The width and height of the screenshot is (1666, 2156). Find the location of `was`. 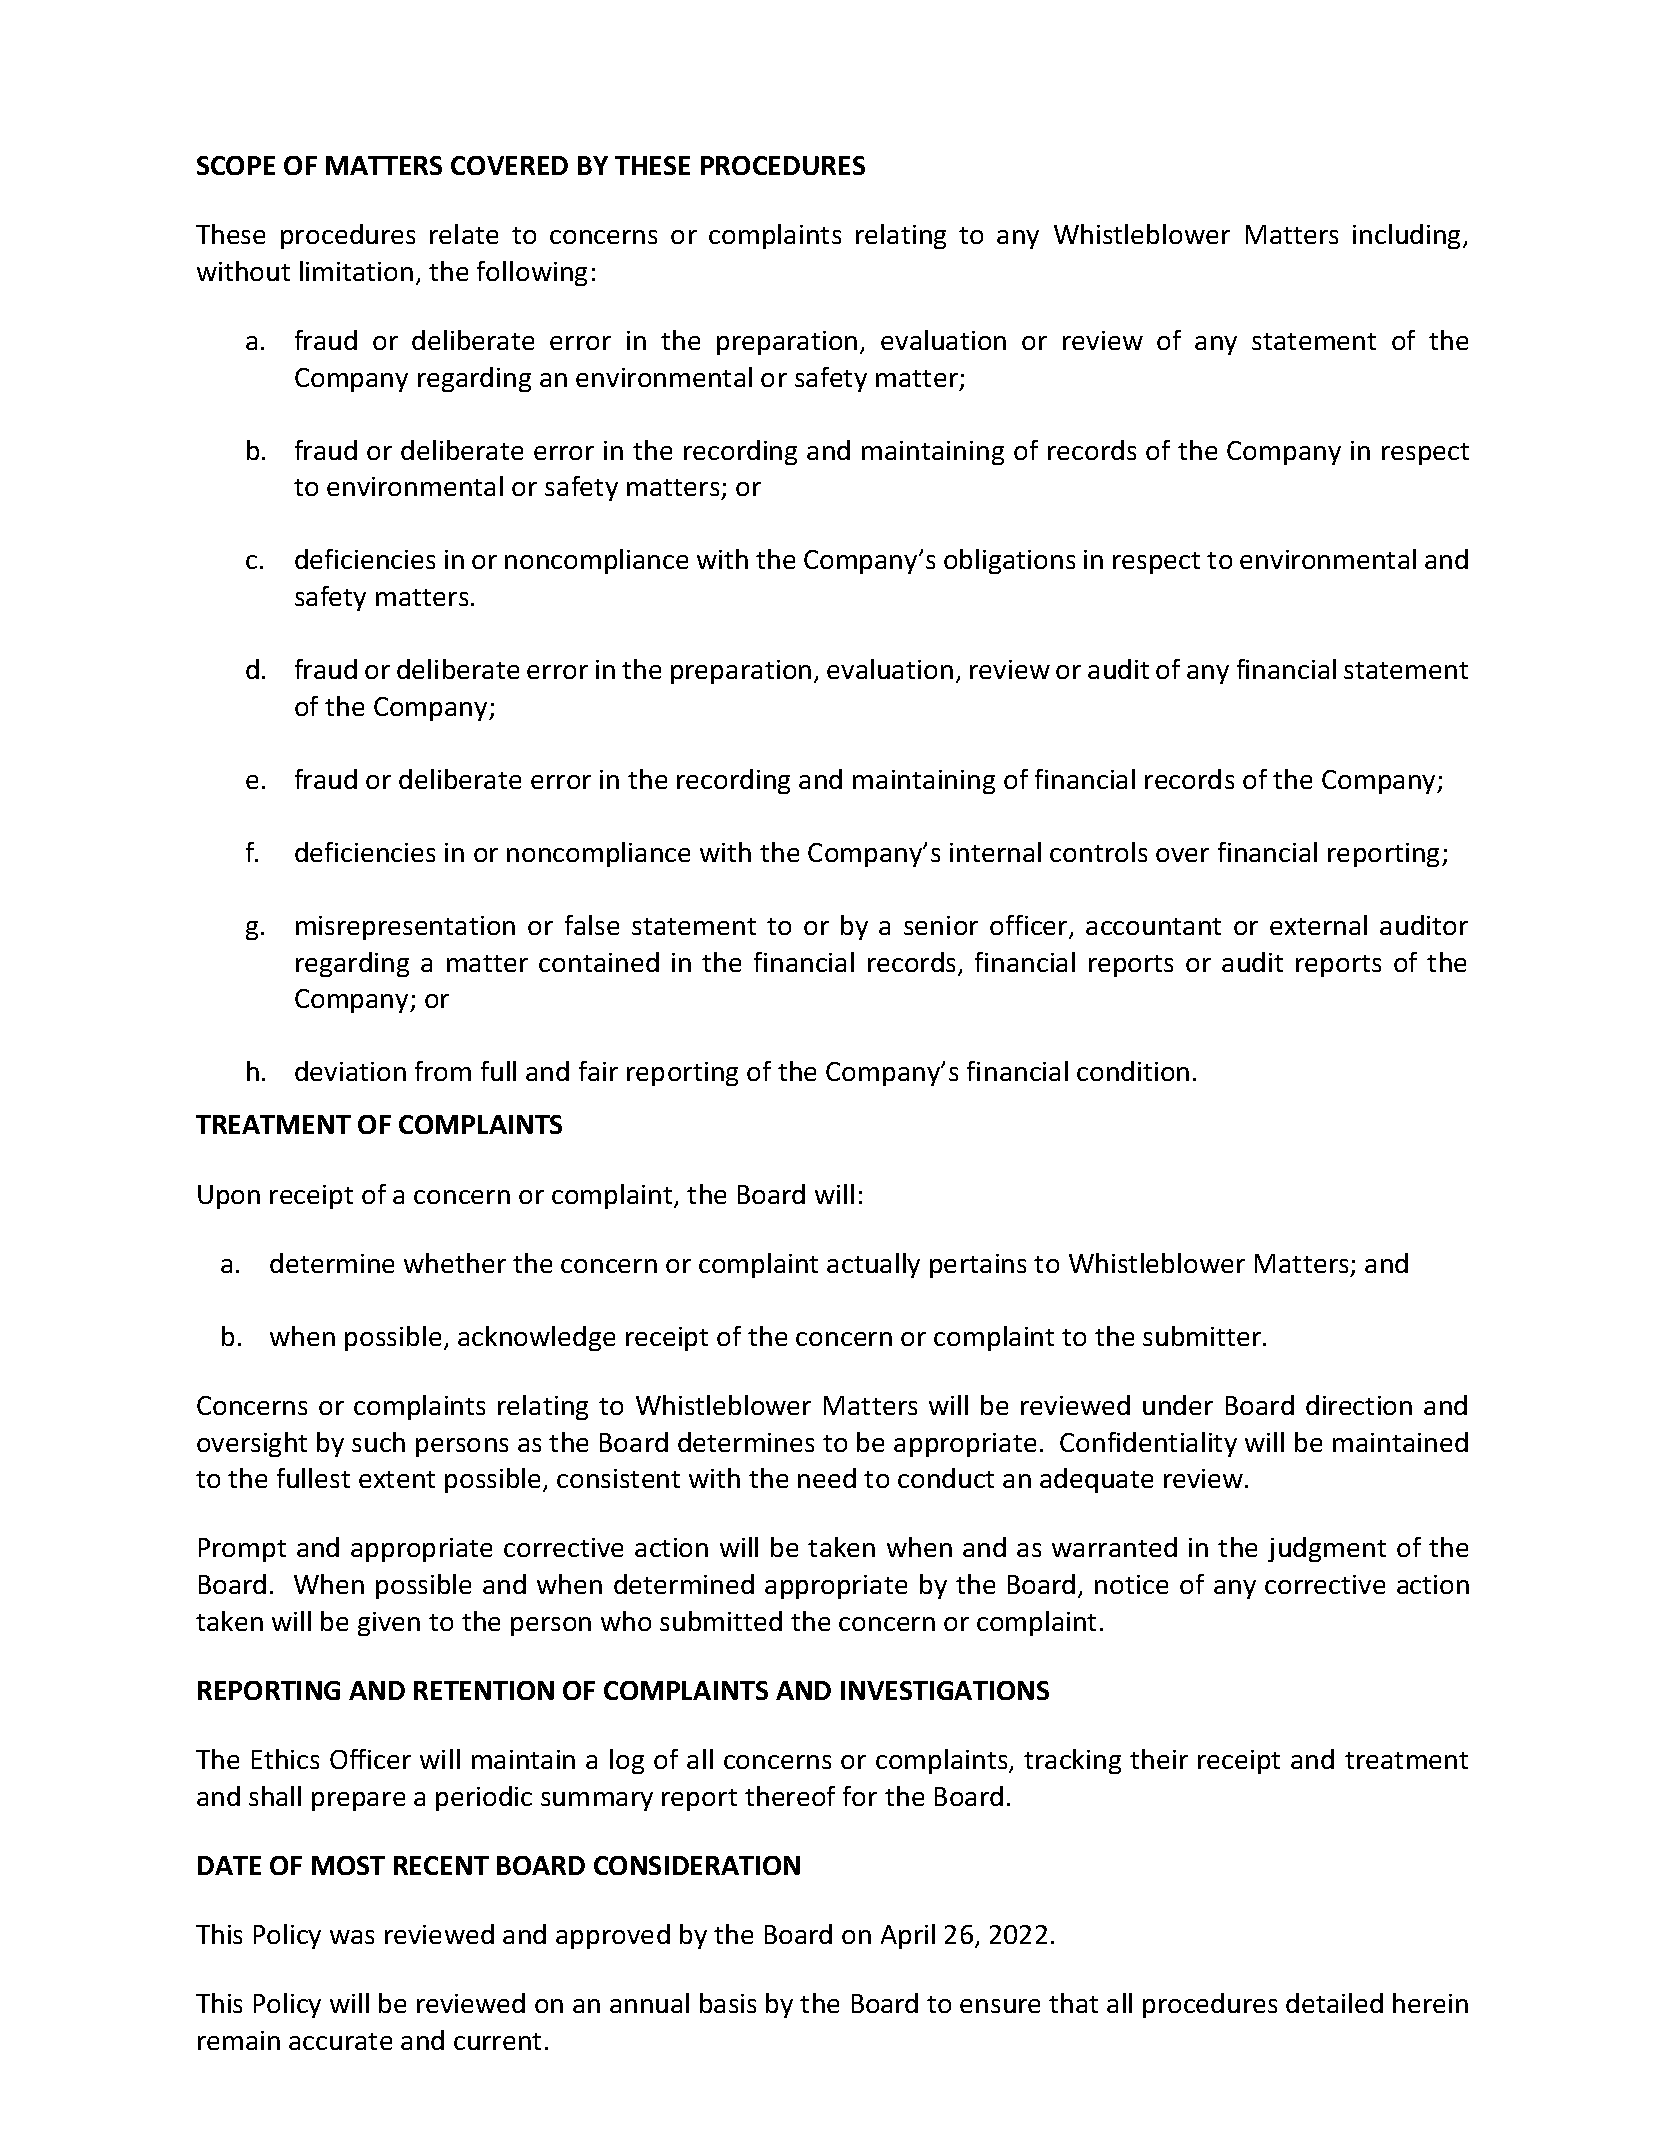

was is located at coordinates (352, 1937).
